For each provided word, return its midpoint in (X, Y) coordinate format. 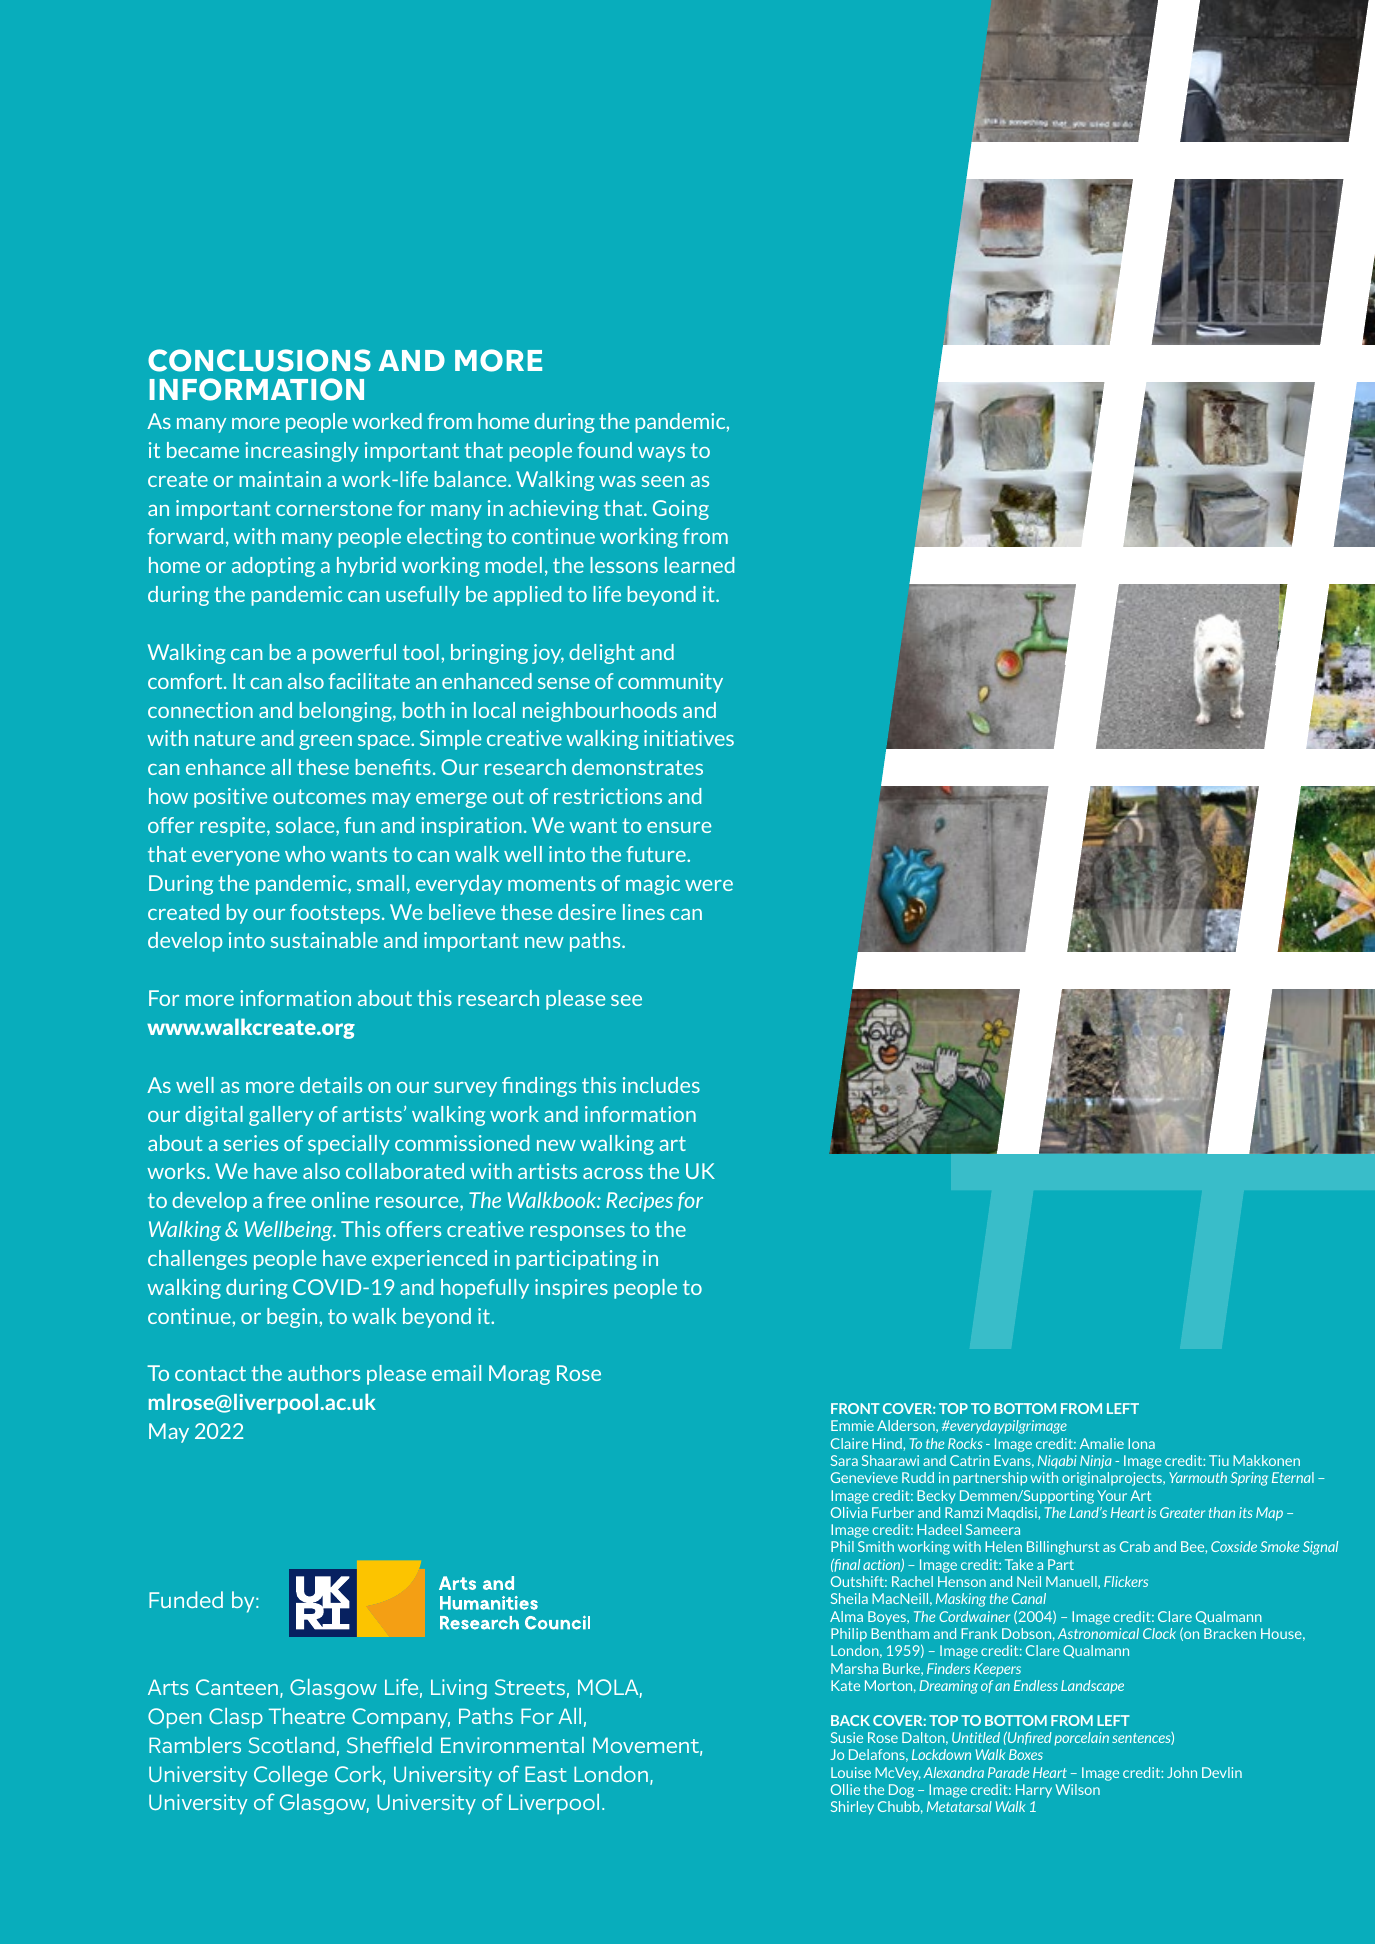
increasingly (302, 452)
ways (661, 454)
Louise (851, 1772)
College (291, 1776)
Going (681, 510)
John (1182, 1772)
